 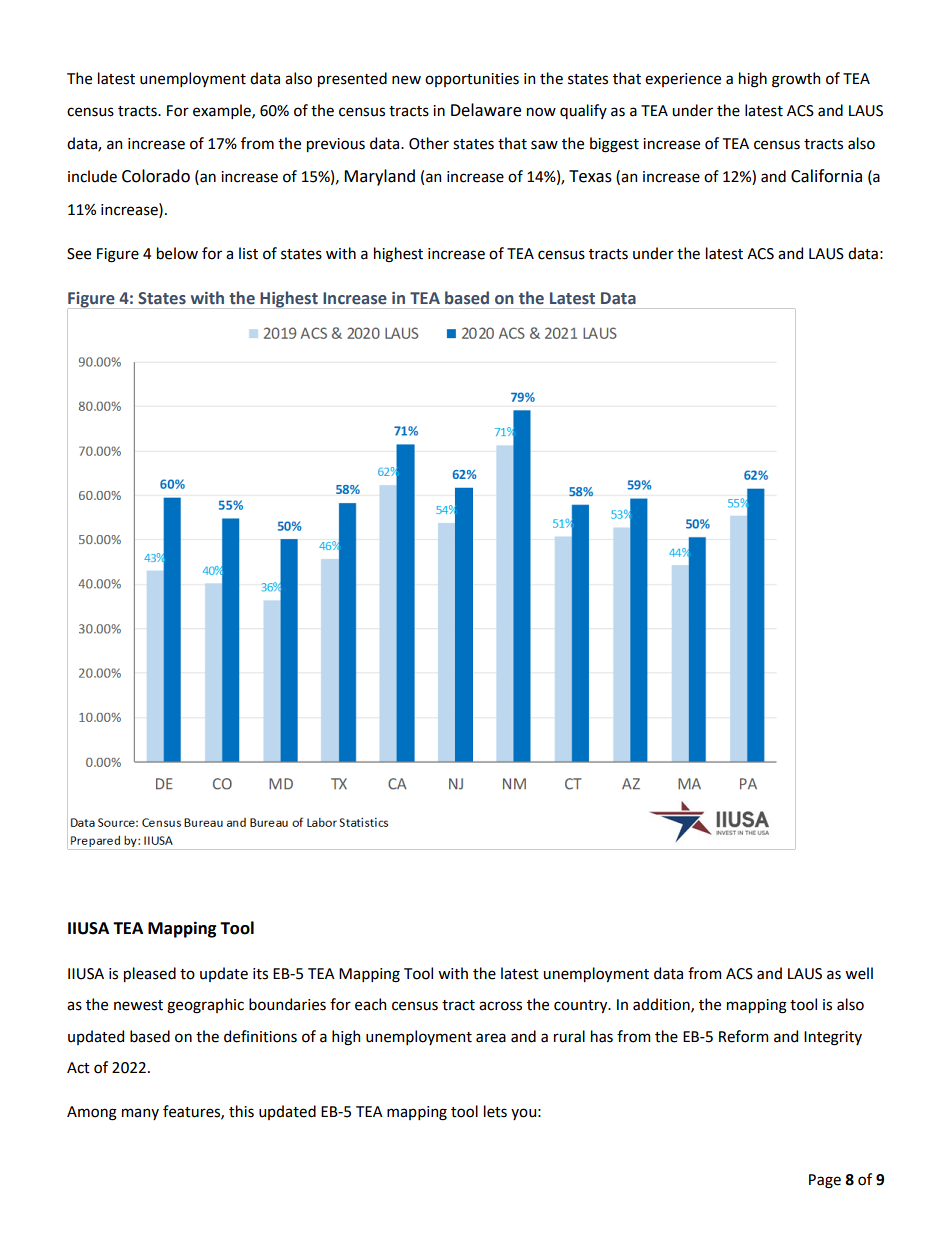 I want to click on California, so click(x=826, y=176).
